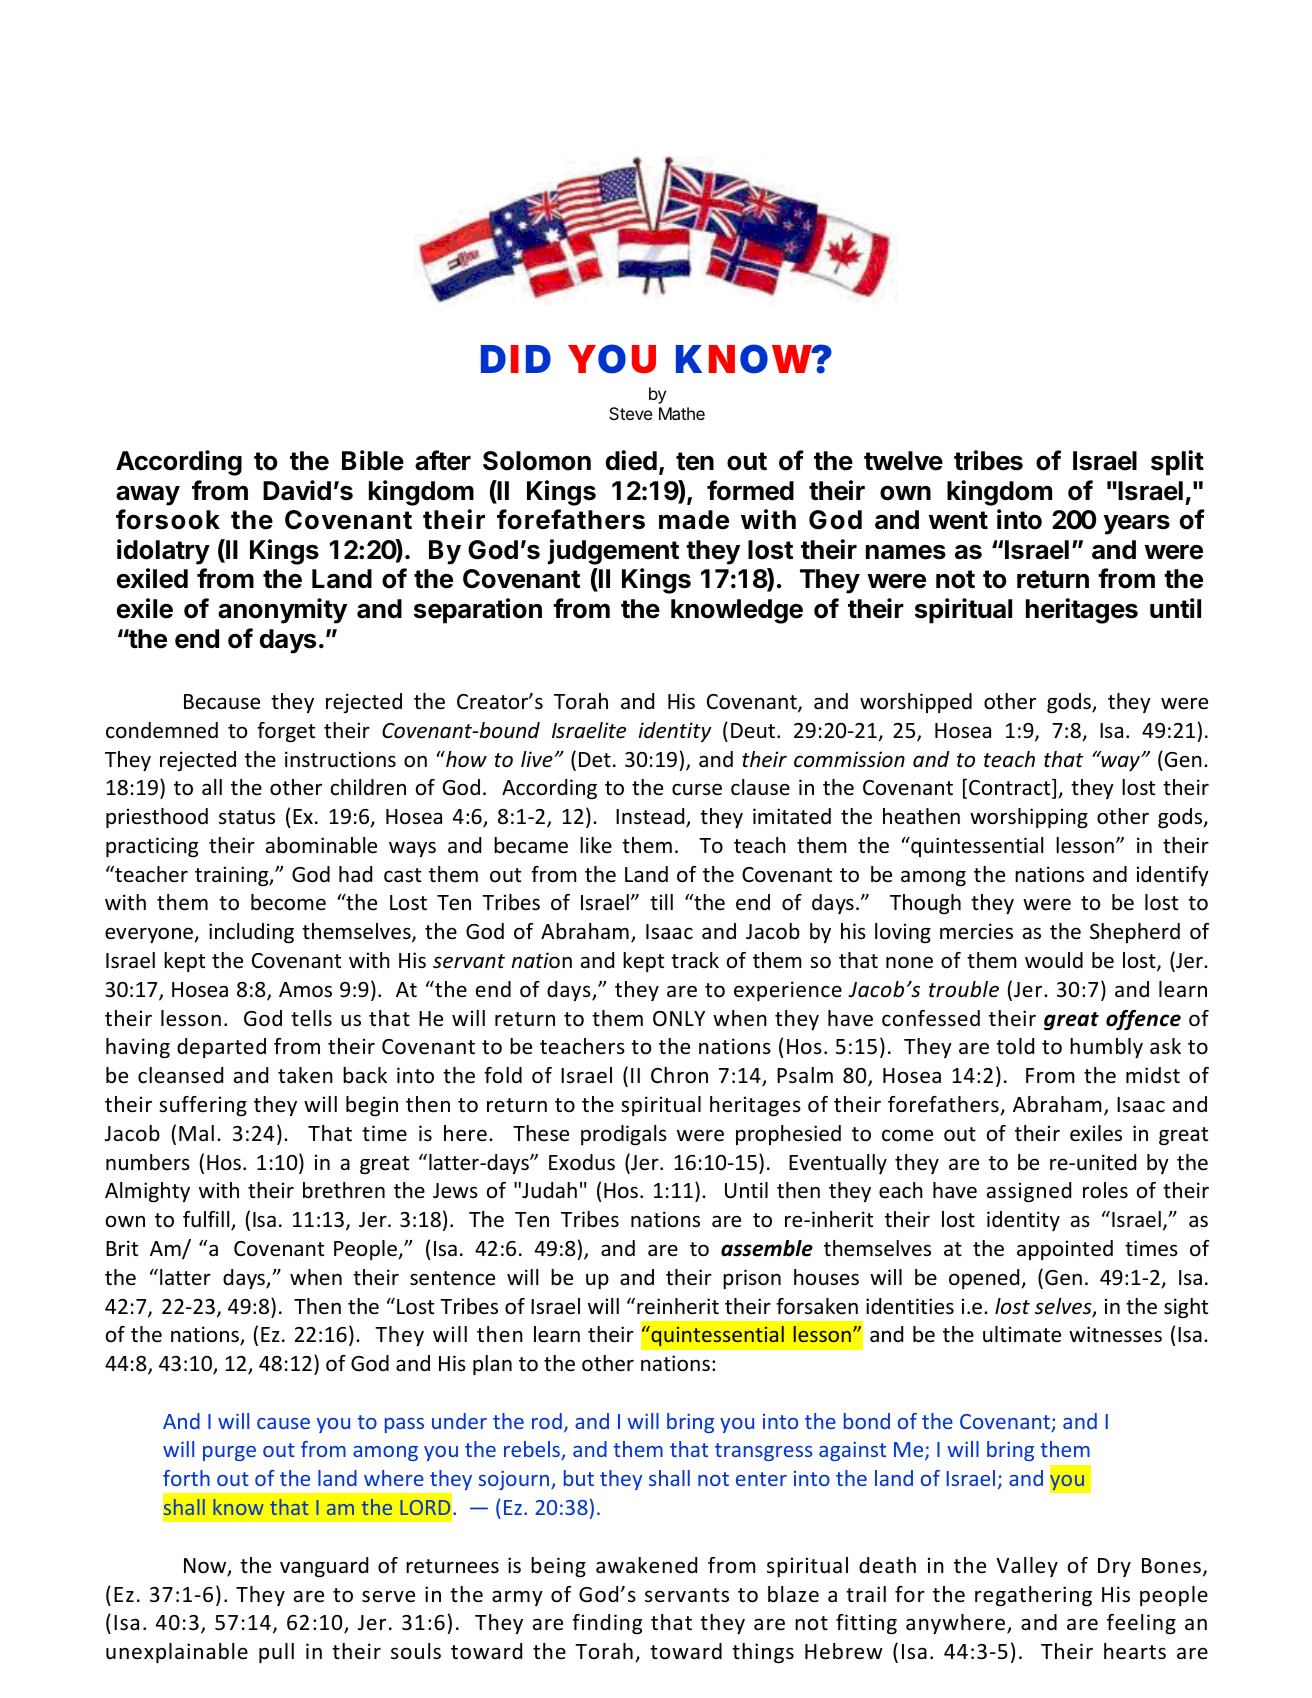 The image size is (1312, 1698). What do you see at coordinates (221, 1048) in the screenshot?
I see `departed` at bounding box center [221, 1048].
